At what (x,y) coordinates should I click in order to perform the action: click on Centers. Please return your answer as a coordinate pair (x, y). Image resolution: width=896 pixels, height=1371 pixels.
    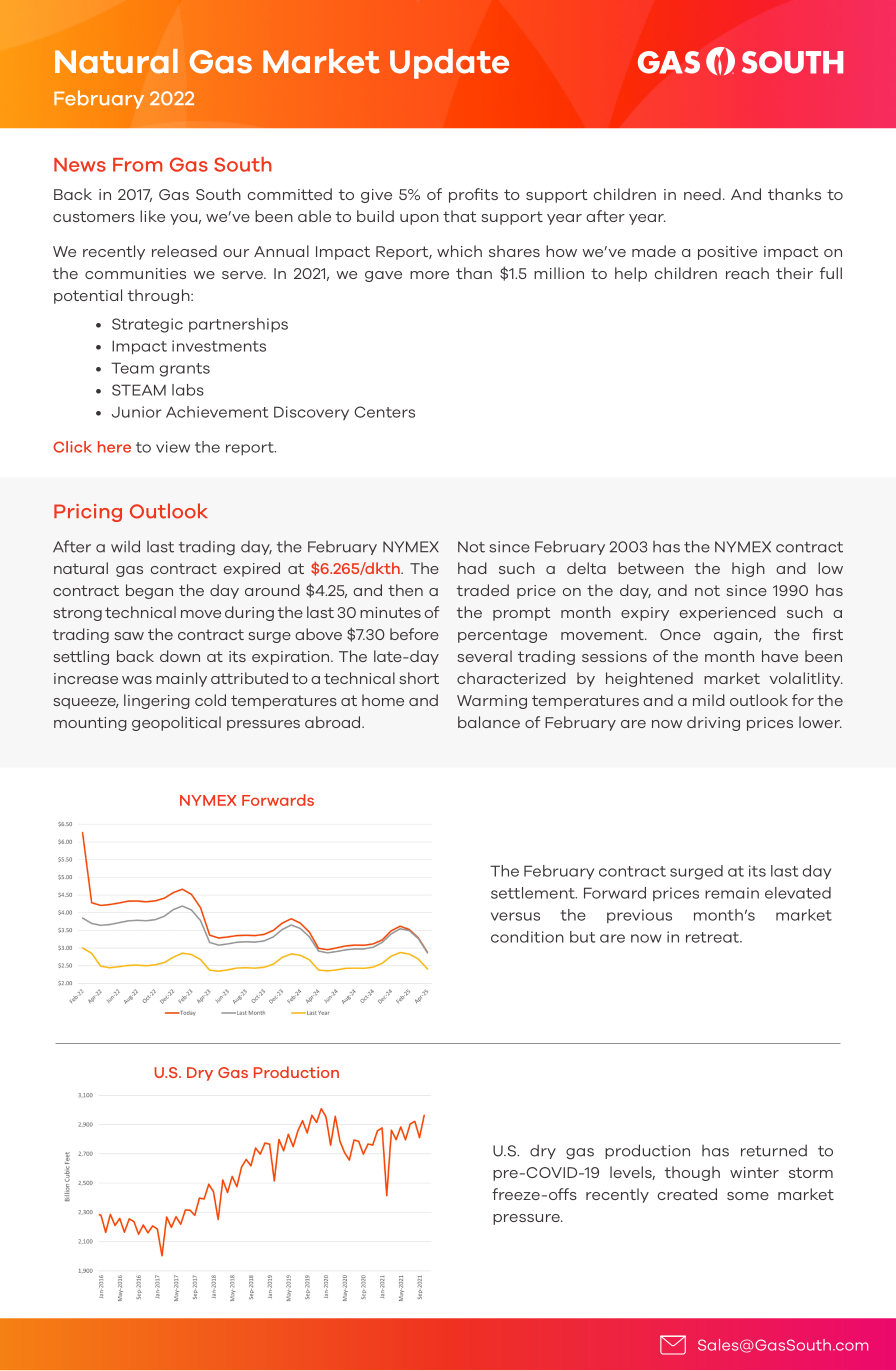
    Looking at the image, I should click on (384, 412).
